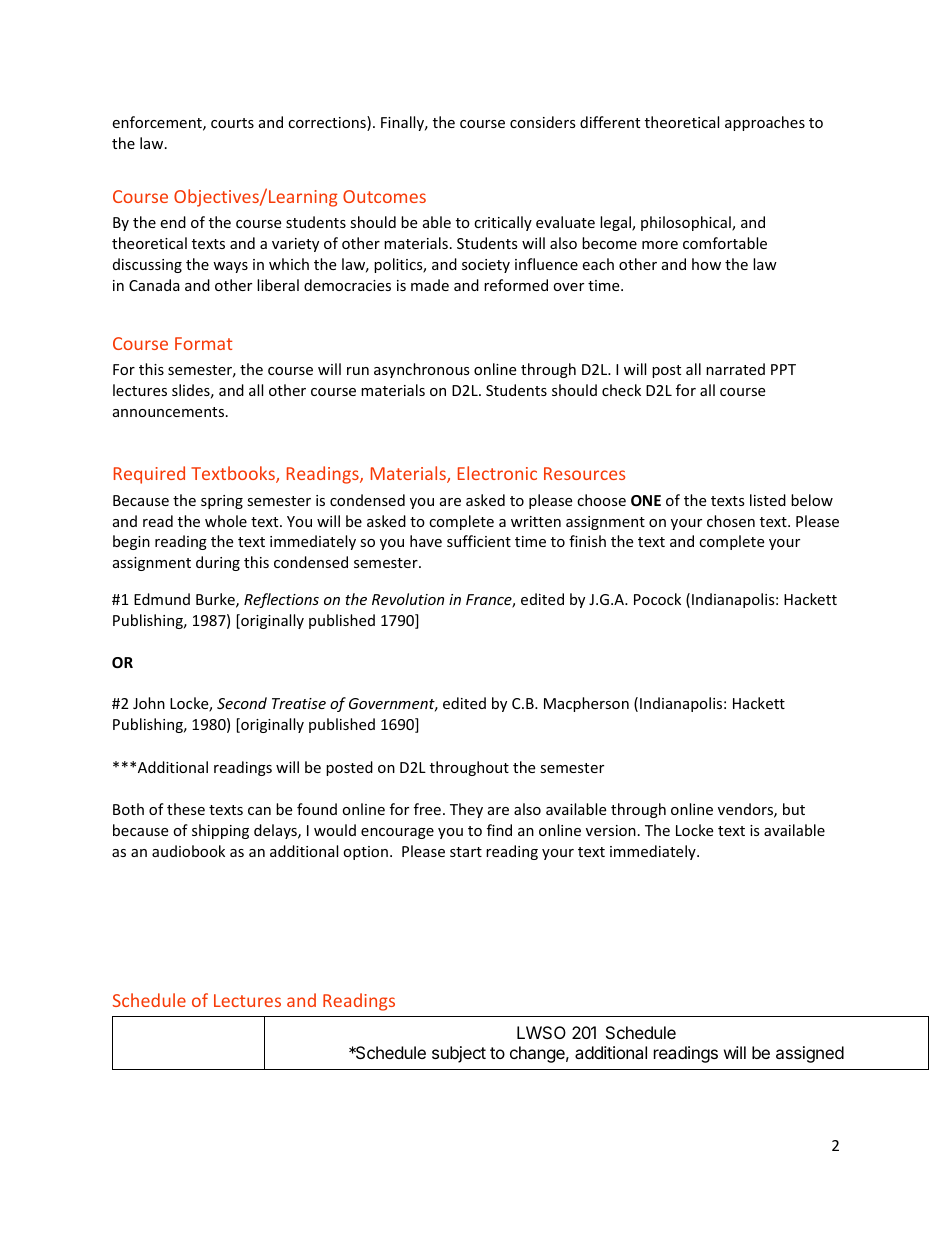  I want to click on during, so click(218, 563).
